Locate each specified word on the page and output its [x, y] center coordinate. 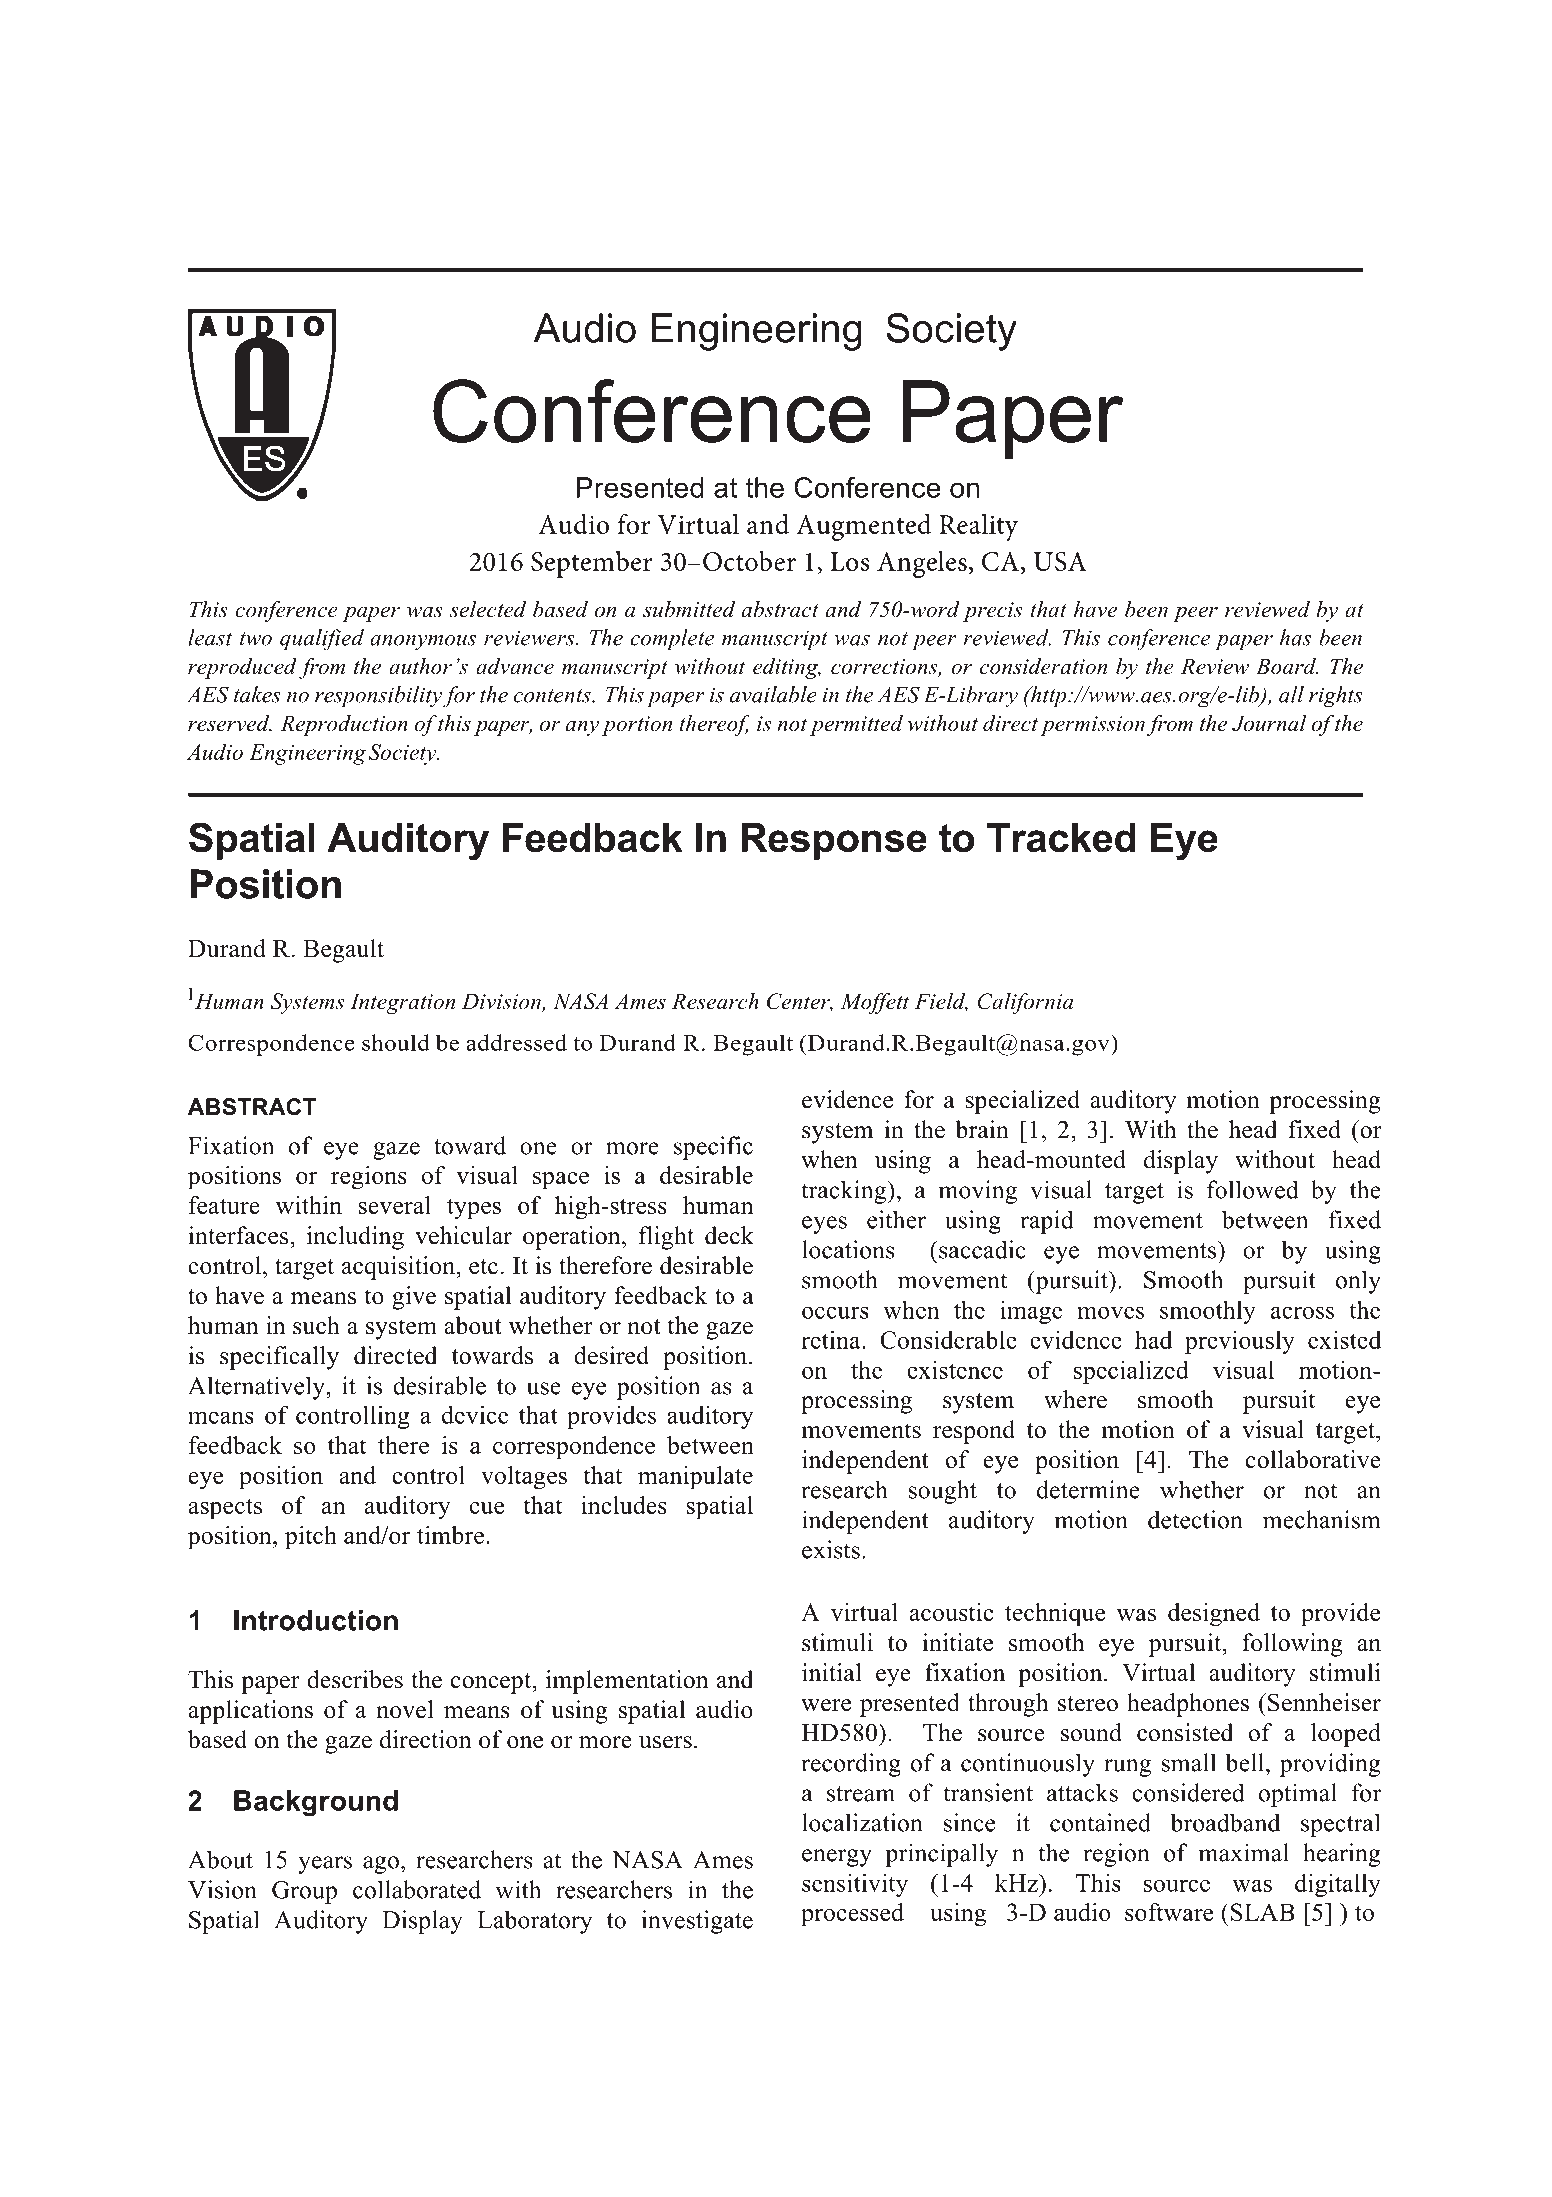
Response [834, 841]
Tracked [1061, 838]
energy [837, 1858]
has [1295, 637]
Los [849, 561]
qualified [322, 640]
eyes [824, 1225]
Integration [402, 1003]
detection [1195, 1519]
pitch [311, 1538]
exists [831, 1549]
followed [1253, 1189]
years [325, 1865]
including [355, 1238]
